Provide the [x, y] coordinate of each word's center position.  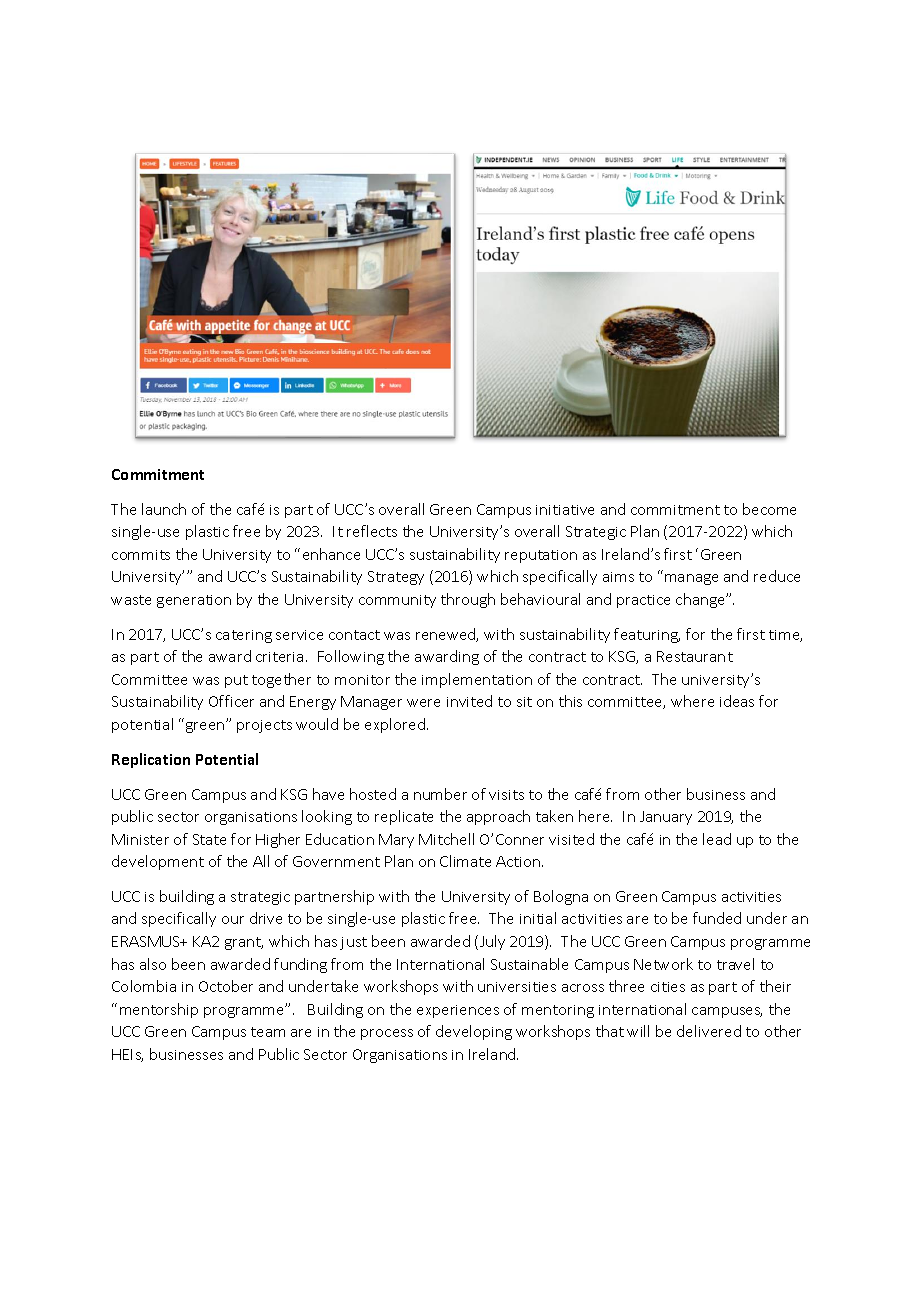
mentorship [159, 1010]
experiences [458, 1011]
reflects [372, 531]
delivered [709, 1031]
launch [164, 509]
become [769, 509]
